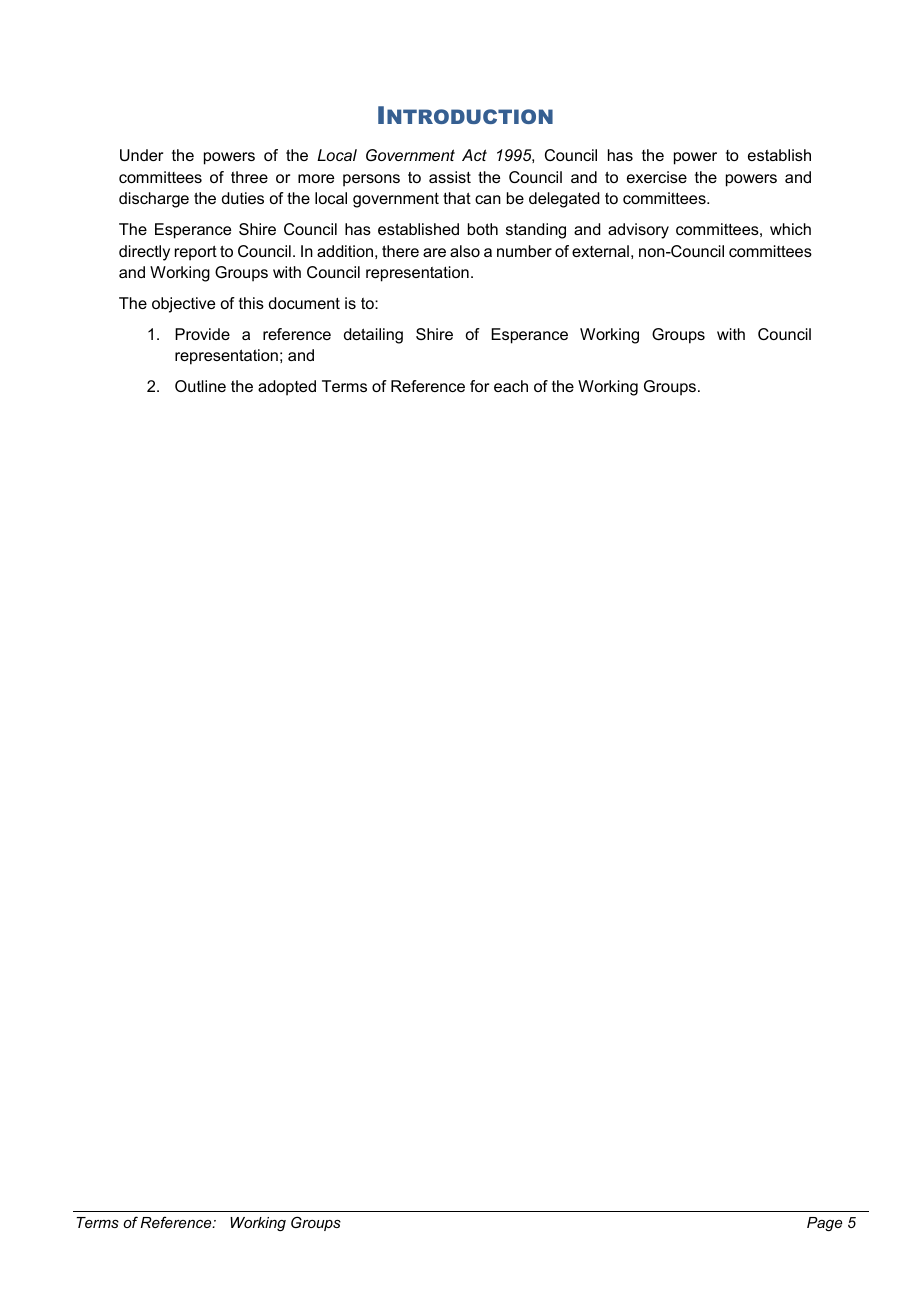  What do you see at coordinates (824, 1224) in the screenshot?
I see `Page` at bounding box center [824, 1224].
